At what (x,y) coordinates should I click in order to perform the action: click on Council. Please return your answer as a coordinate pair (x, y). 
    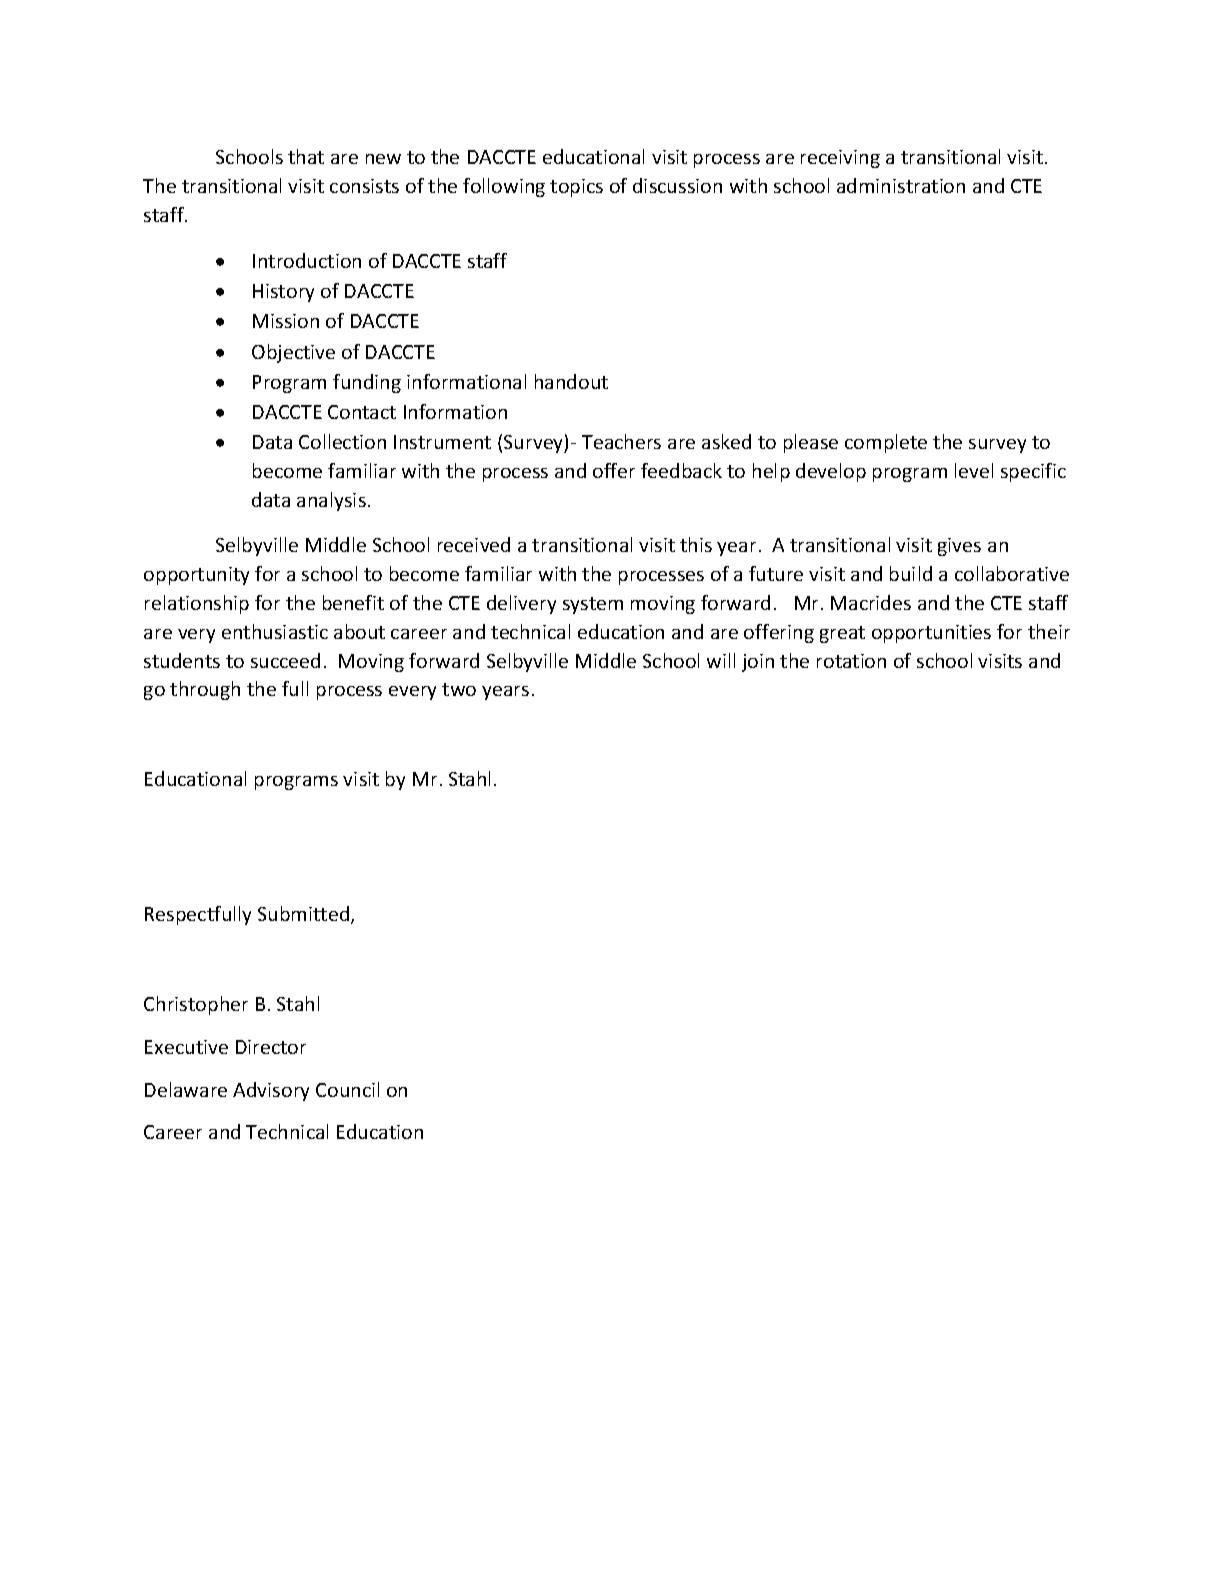
    Looking at the image, I should click on (347, 1089).
